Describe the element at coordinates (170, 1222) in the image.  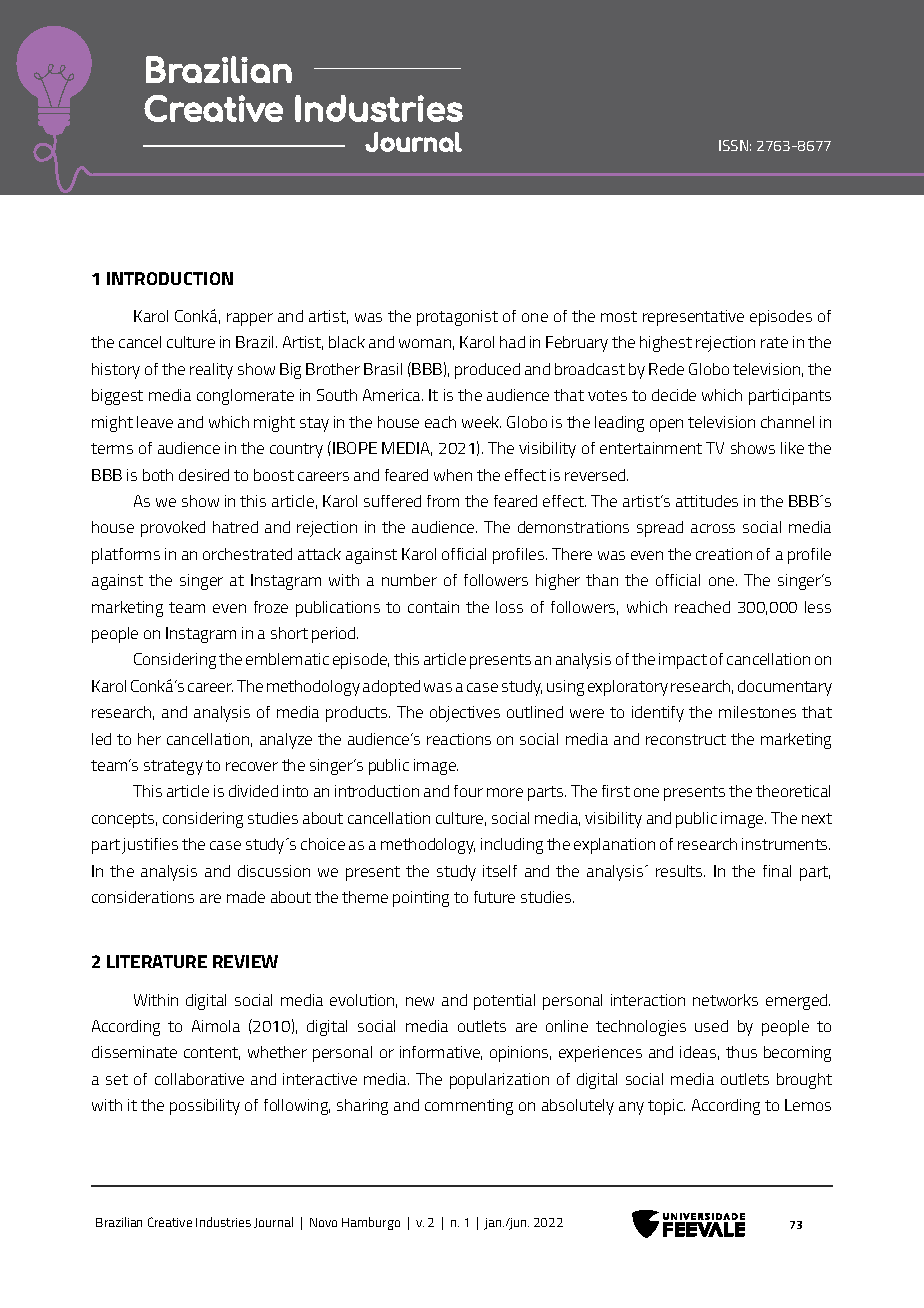
I see `Creative` at that location.
